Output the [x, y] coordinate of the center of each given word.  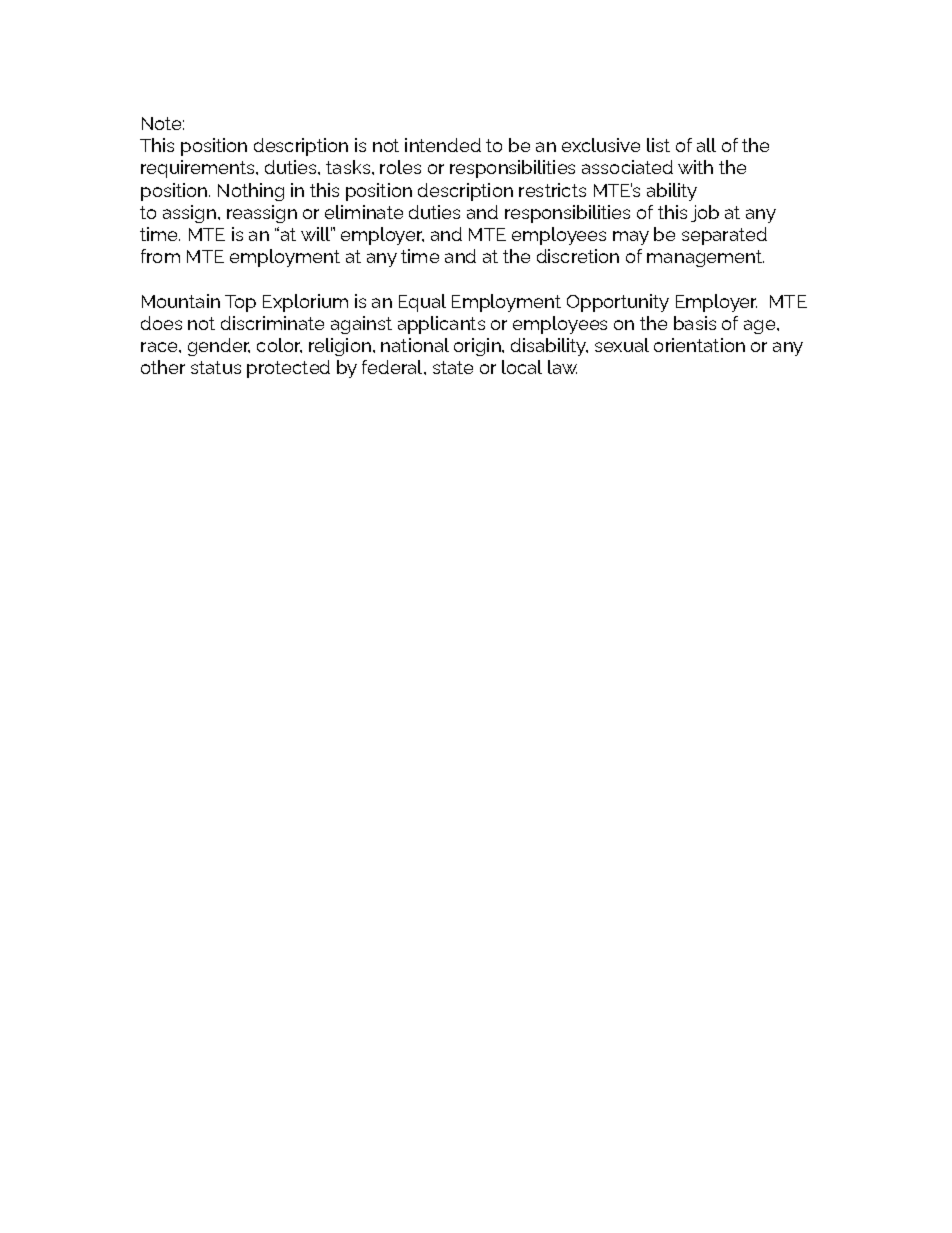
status [216, 367]
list [658, 145]
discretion [578, 256]
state [453, 367]
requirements [199, 169]
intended [443, 145]
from [160, 256]
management [705, 258]
